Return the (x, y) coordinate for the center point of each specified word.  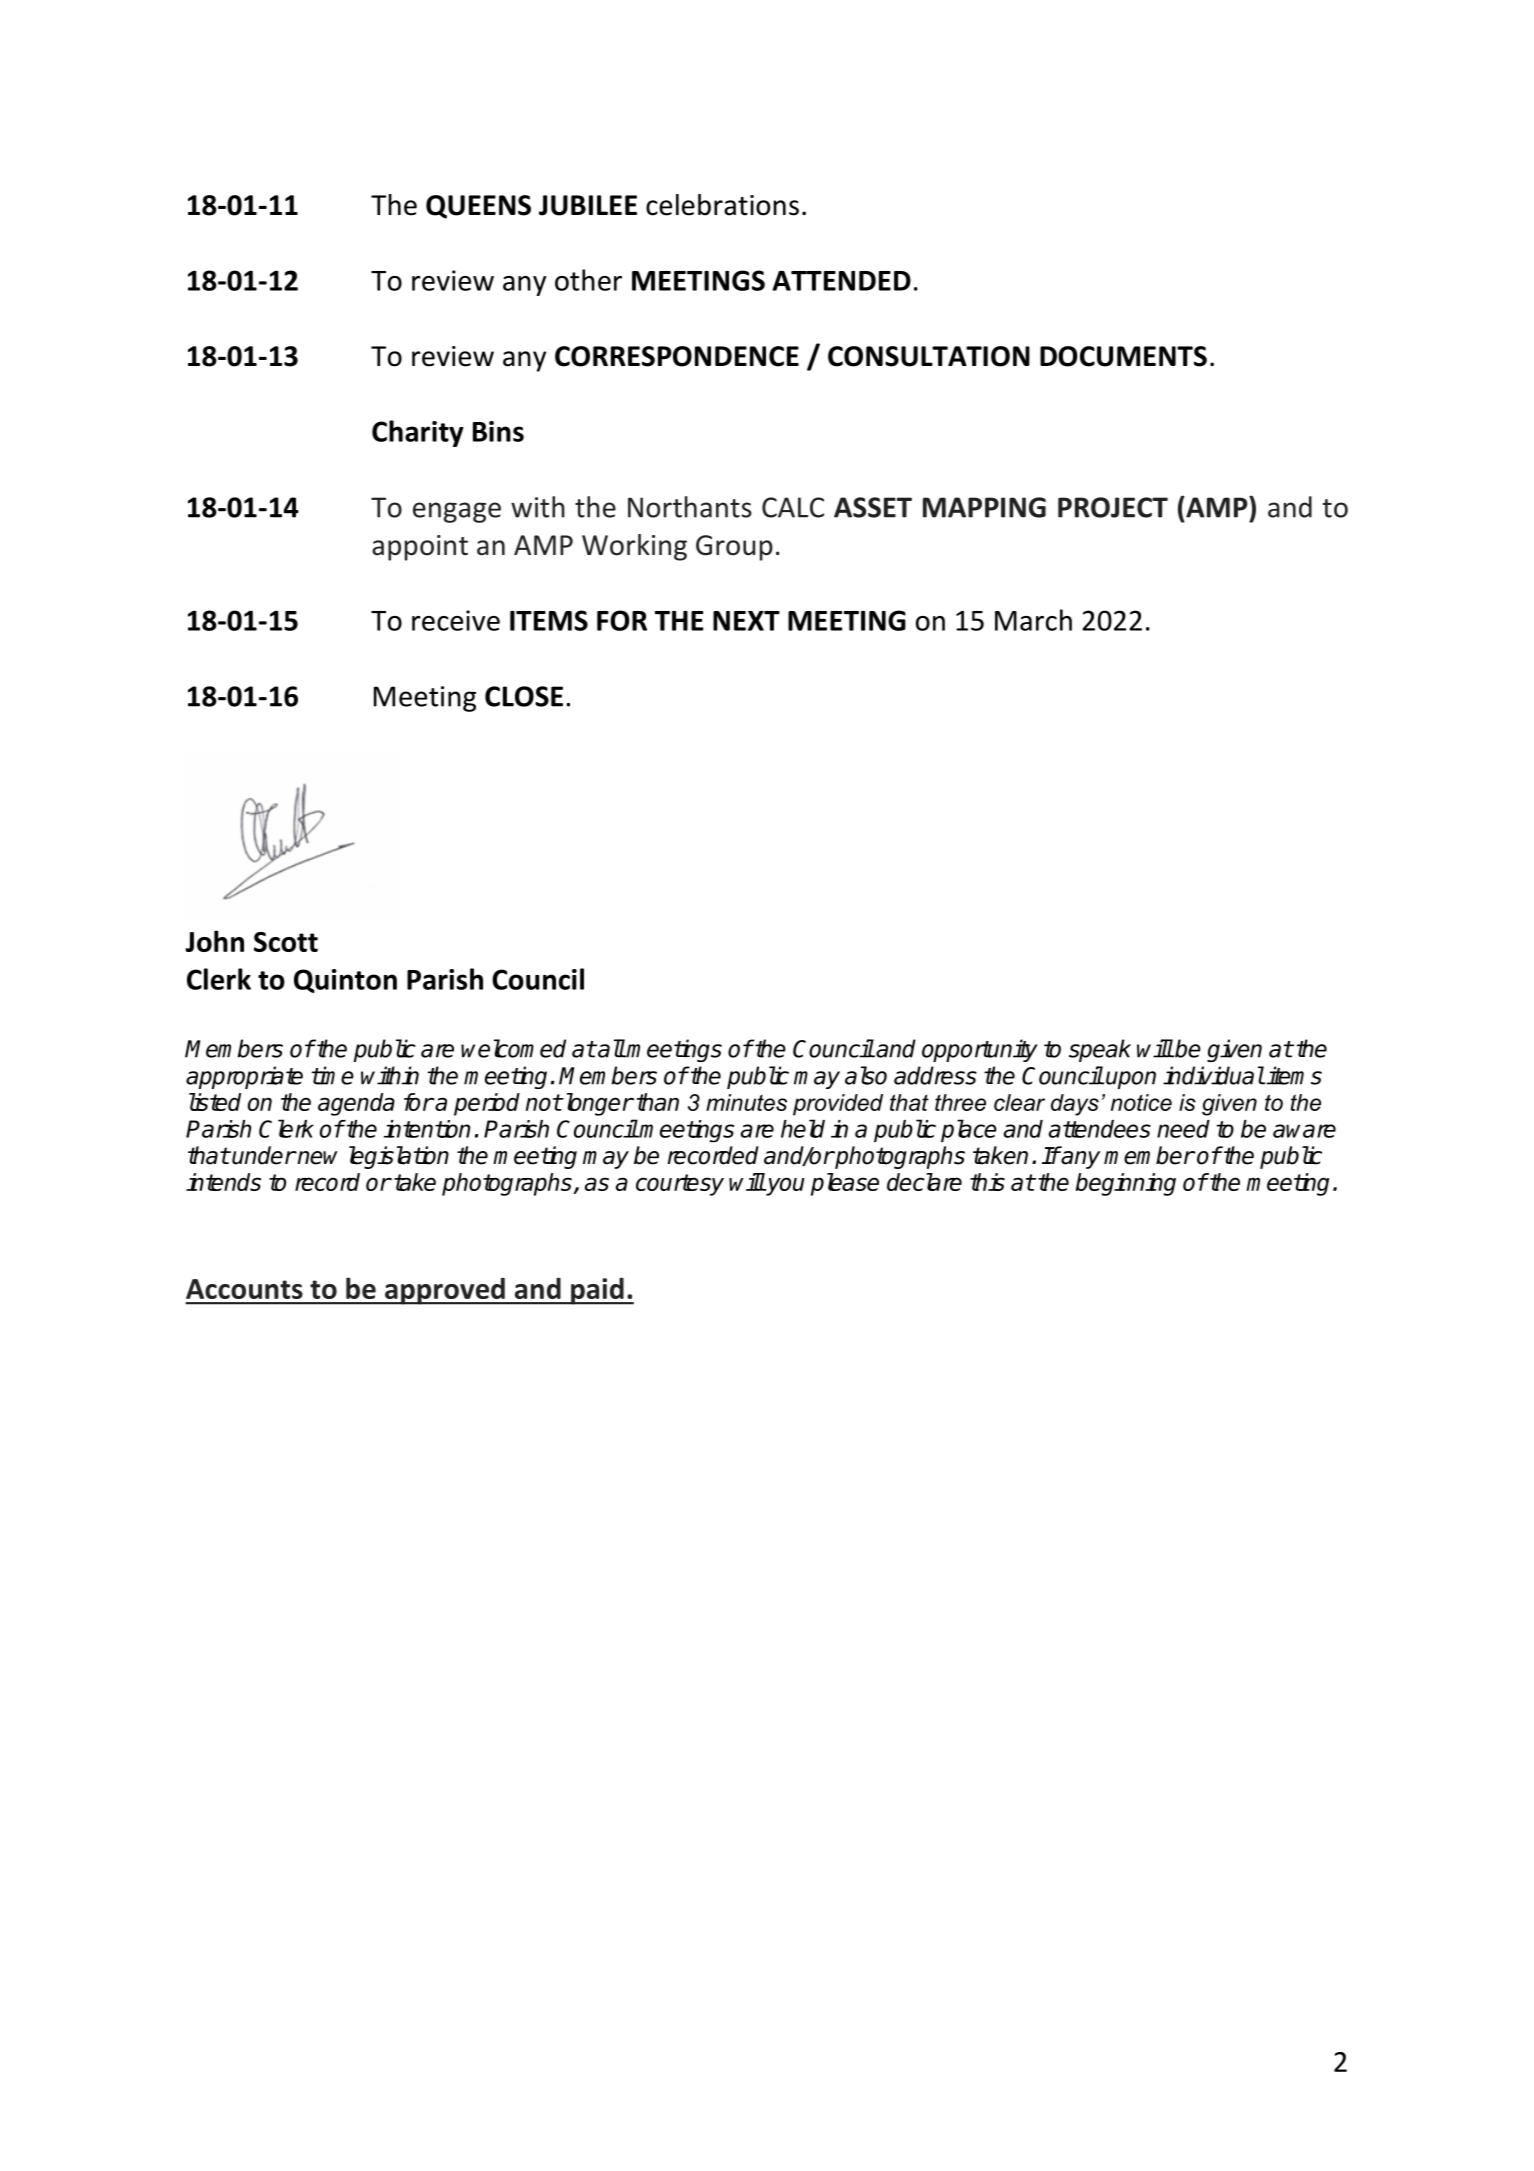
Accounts (244, 1289)
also (866, 1075)
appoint (420, 548)
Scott (286, 942)
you (785, 1186)
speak (1100, 1050)
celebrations (722, 205)
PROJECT (1113, 507)
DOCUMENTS (1123, 356)
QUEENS (478, 207)
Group (734, 548)
